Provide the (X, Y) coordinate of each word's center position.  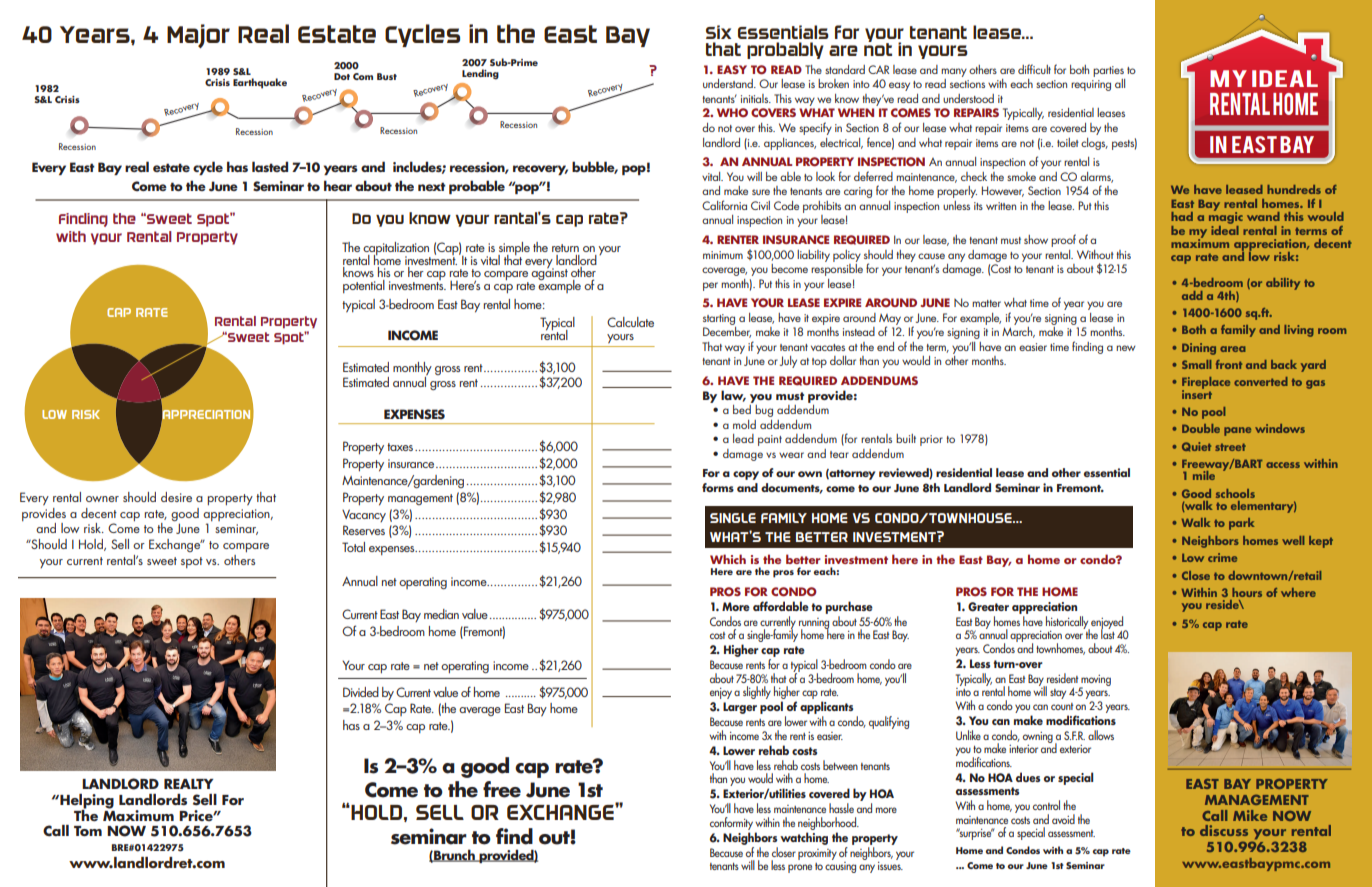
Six (718, 32)
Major (198, 36)
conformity (731, 823)
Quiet (1196, 447)
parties (1108, 71)
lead (743, 438)
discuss (1224, 830)
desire (176, 497)
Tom (88, 831)
